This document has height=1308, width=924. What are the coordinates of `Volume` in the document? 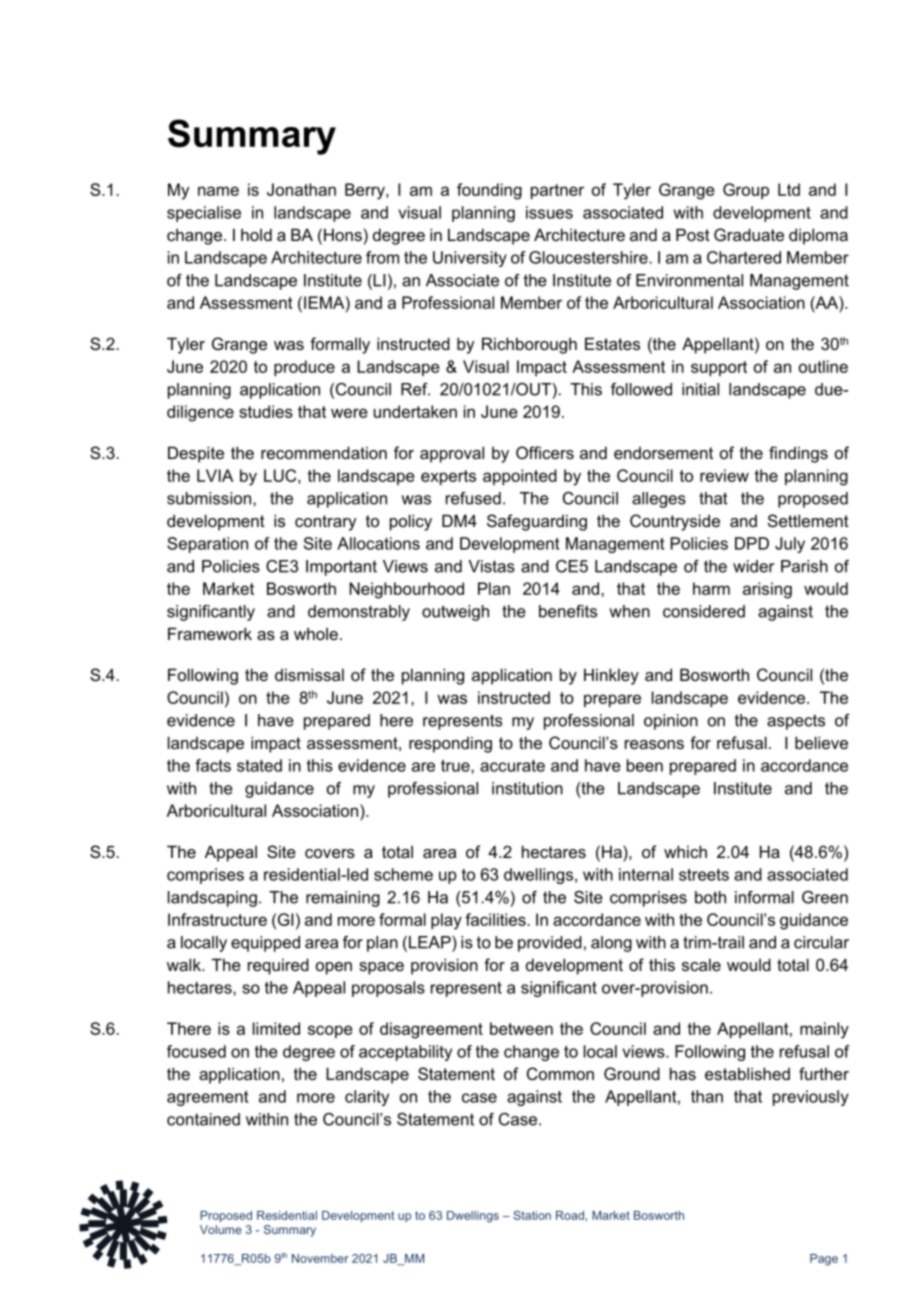 It's located at (221, 1229).
